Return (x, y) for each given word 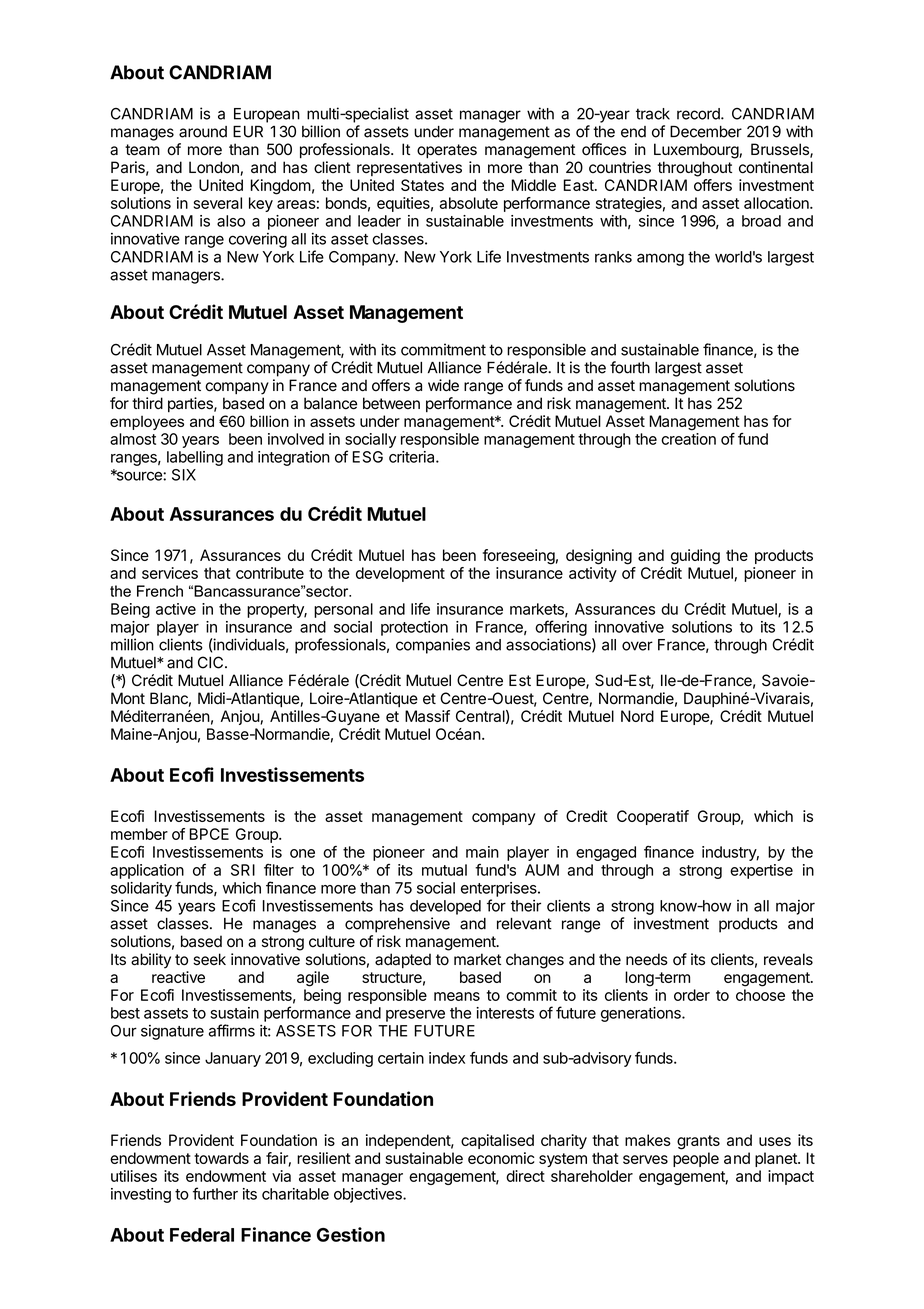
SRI (243, 870)
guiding (695, 557)
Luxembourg (697, 151)
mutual (444, 870)
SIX (184, 475)
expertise (761, 871)
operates (447, 151)
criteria (413, 457)
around (203, 132)
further (215, 1193)
